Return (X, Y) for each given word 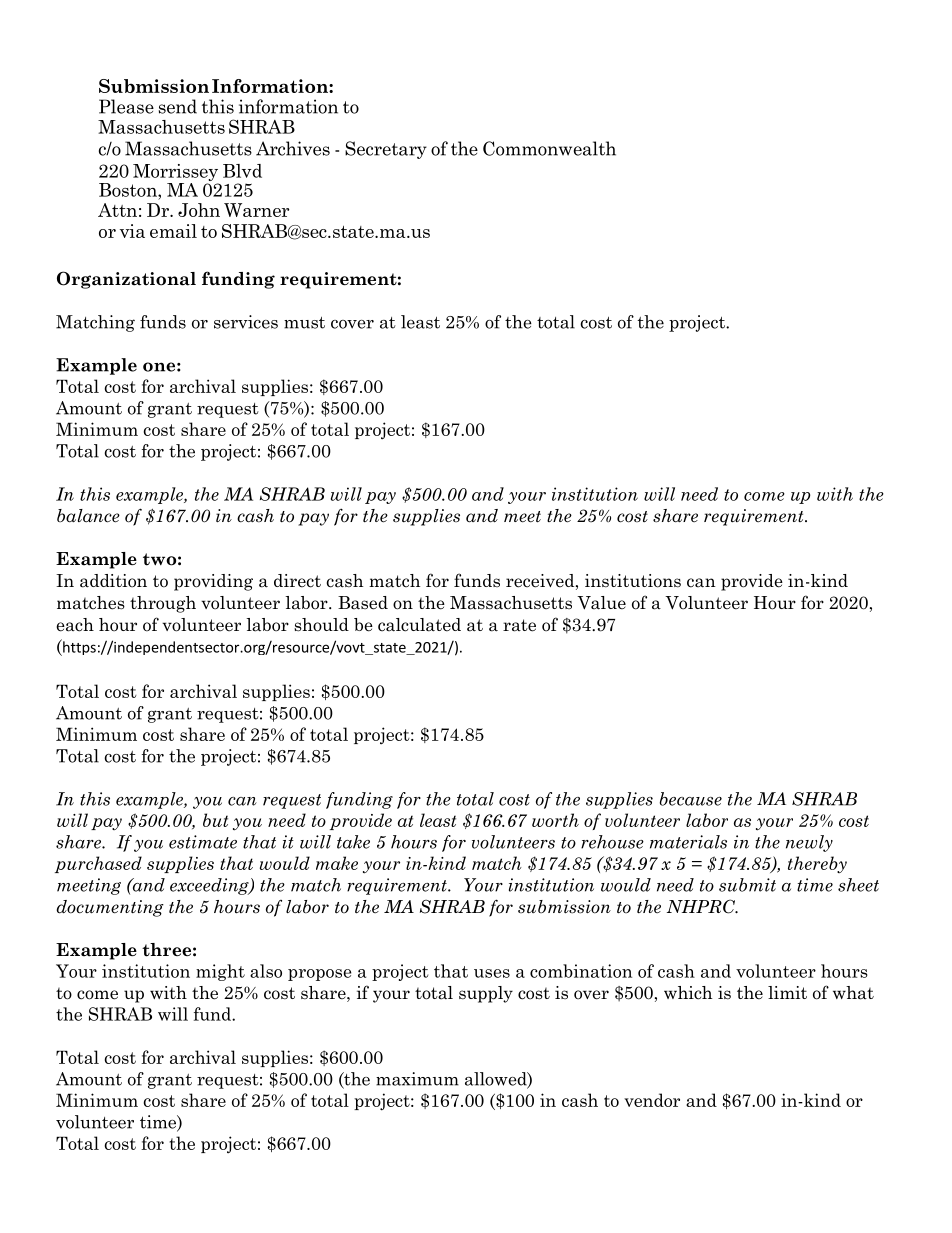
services (246, 322)
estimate (203, 842)
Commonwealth (549, 148)
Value (601, 603)
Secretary (386, 150)
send (178, 106)
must (304, 323)
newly (809, 843)
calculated (419, 625)
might (220, 972)
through (163, 604)
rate (519, 625)
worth (555, 820)
